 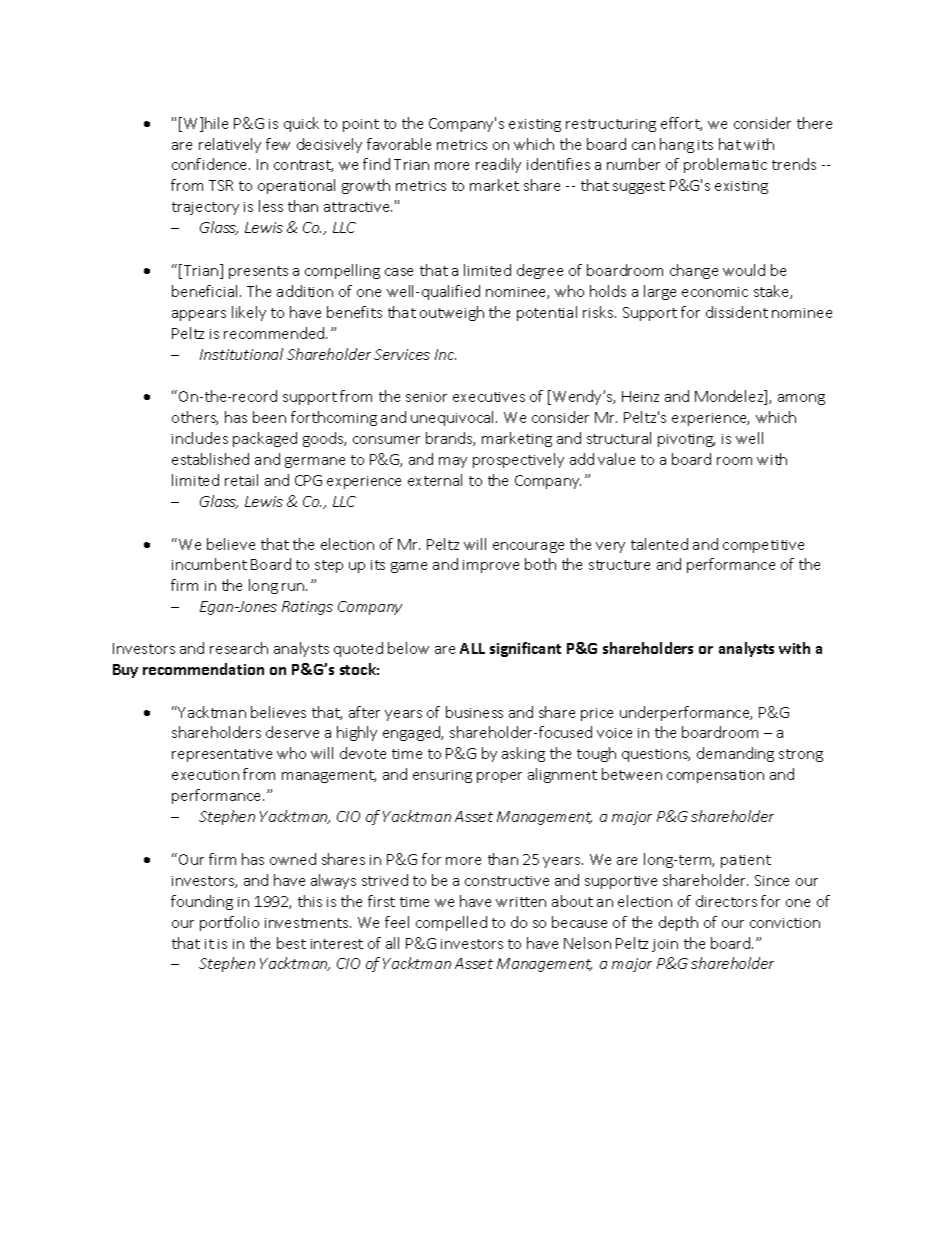 I want to click on among, so click(x=801, y=399).
